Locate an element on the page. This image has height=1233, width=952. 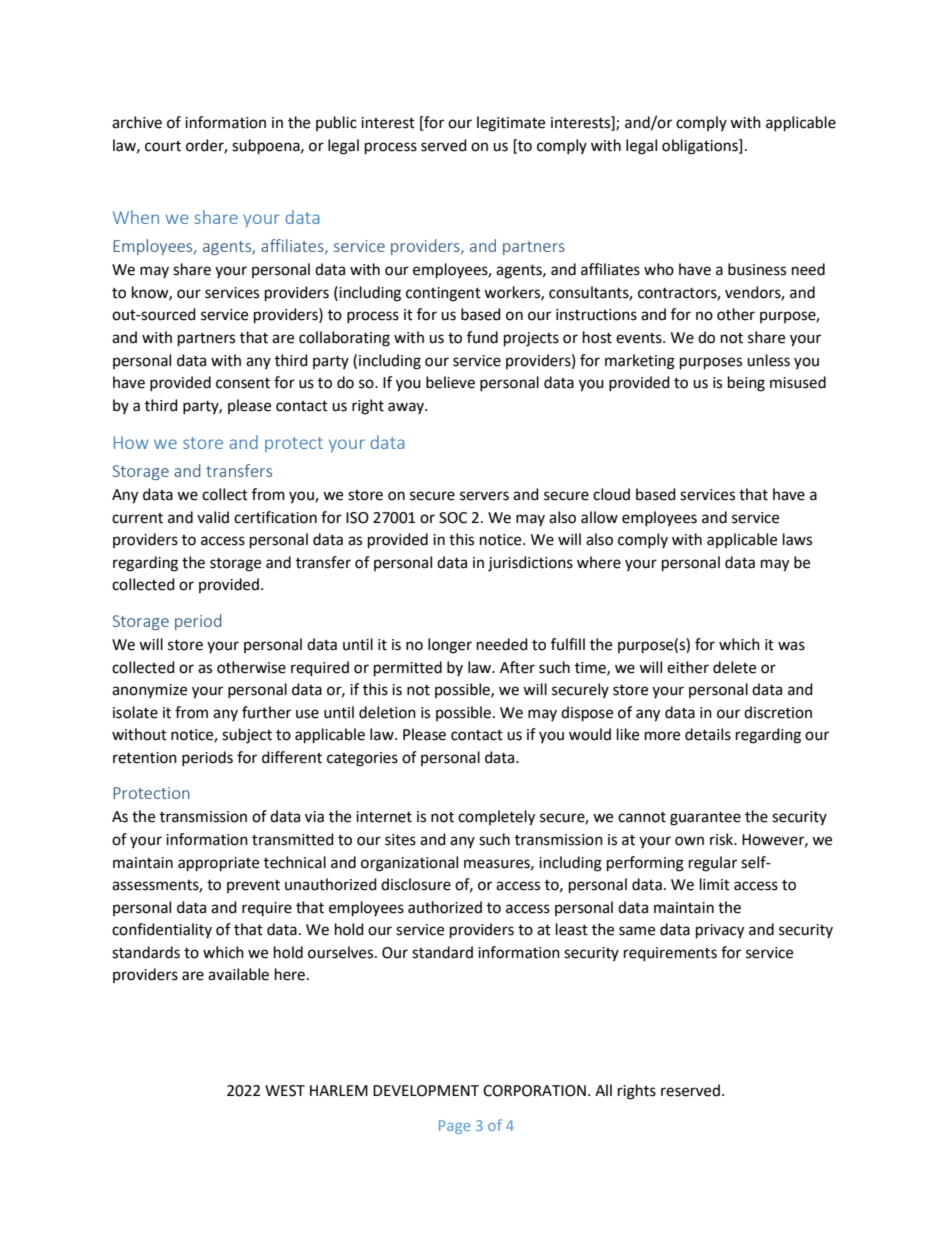
business is located at coordinates (757, 269).
